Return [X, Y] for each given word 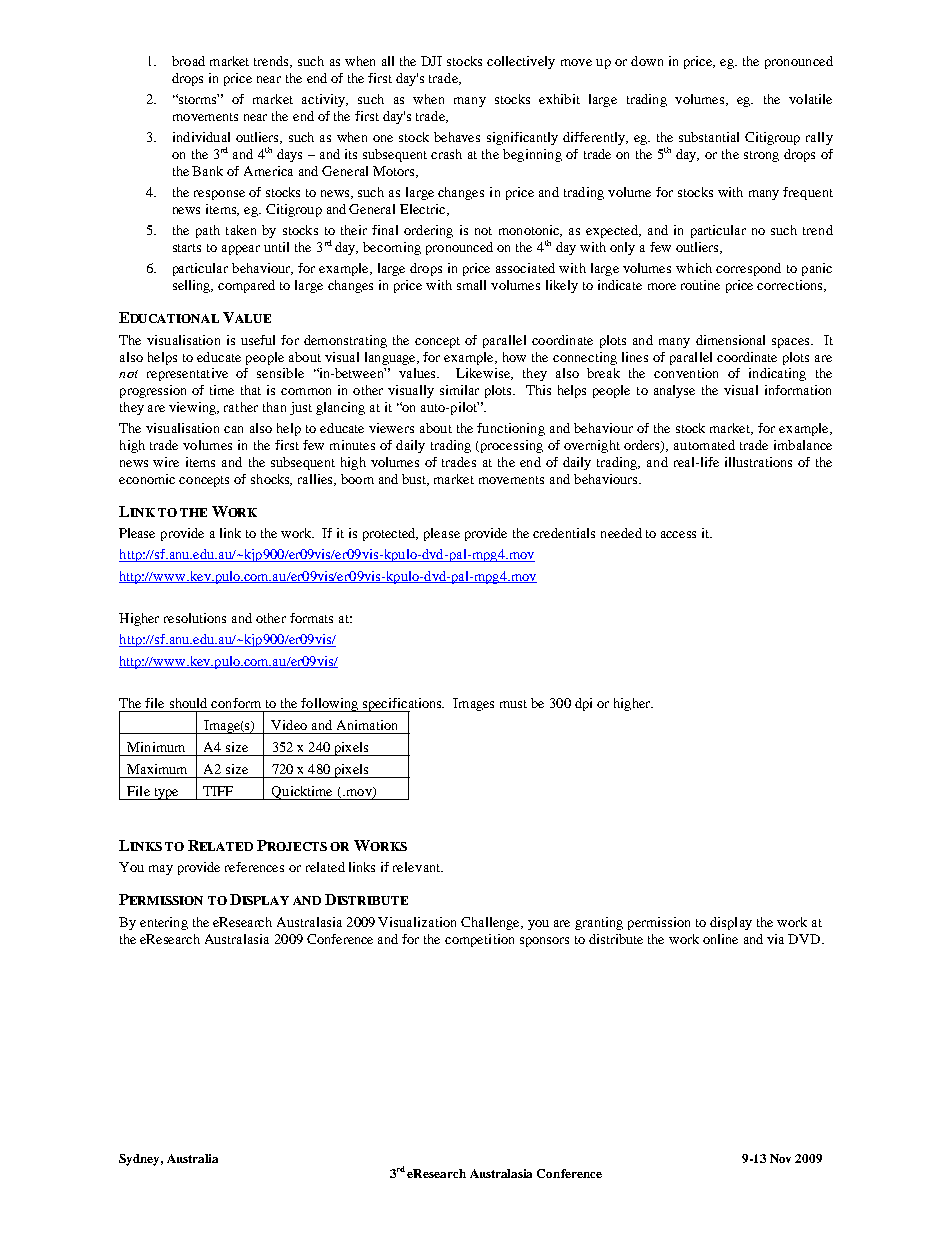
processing [510, 446]
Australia [192, 1158]
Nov [780, 1158]
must [513, 704]
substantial [709, 137]
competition [479, 940]
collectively [521, 62]
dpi [583, 704]
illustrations [758, 462]
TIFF [218, 791]
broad [188, 61]
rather [241, 407]
